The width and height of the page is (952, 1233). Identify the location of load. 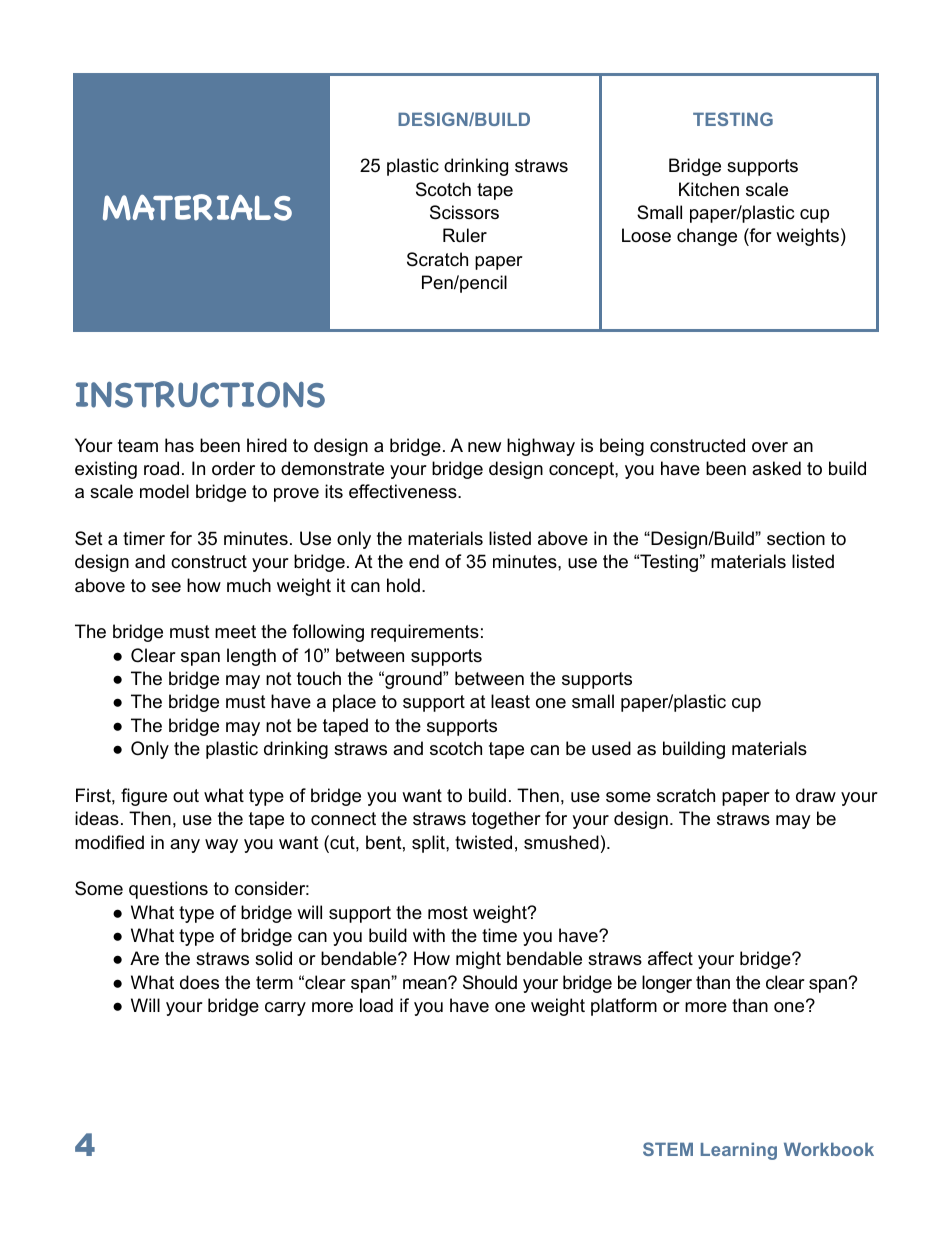
(376, 1005).
